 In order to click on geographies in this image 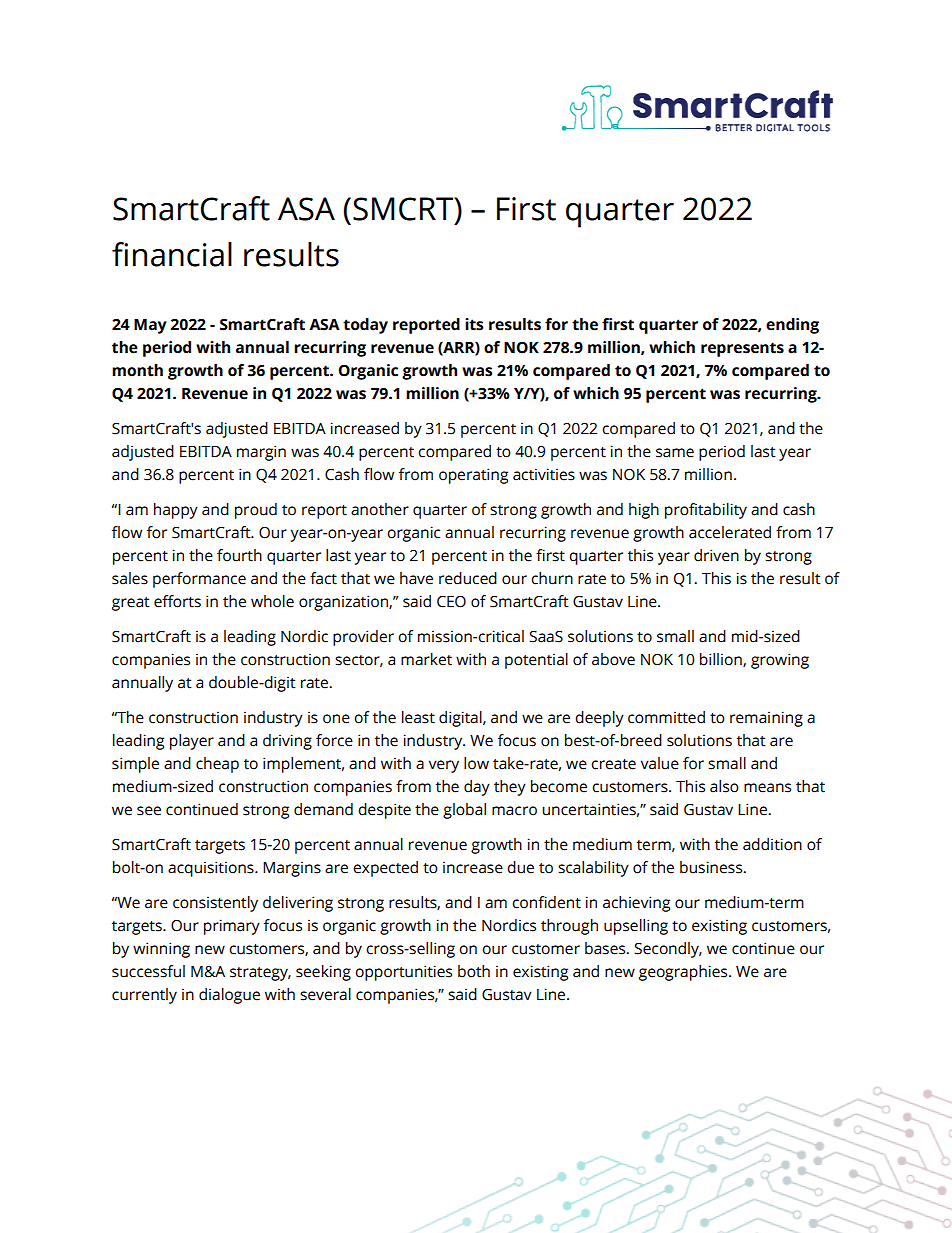, I will do `click(684, 973)`.
